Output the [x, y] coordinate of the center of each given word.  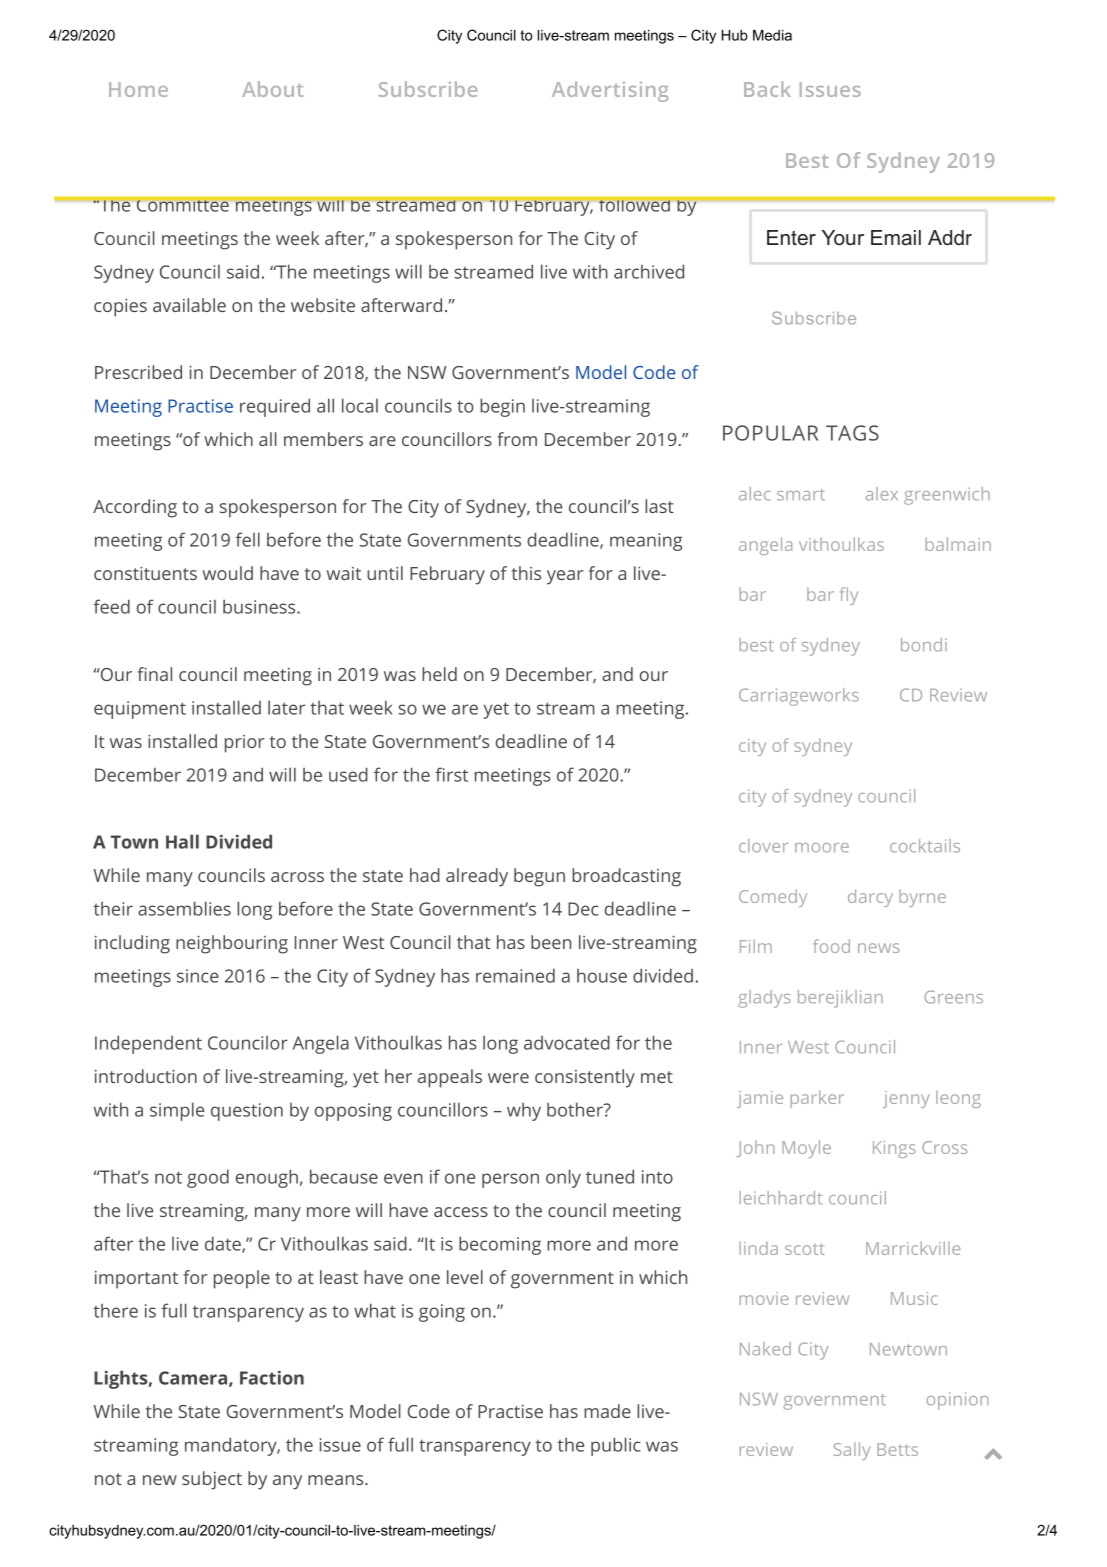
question [247, 1112]
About [272, 89]
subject [212, 1480]
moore [822, 848]
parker [817, 1099]
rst [457, 775]
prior [245, 744]
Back [767, 89]
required [275, 407]
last [659, 506]
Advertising [610, 91]
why [524, 1111]
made [607, 1411]
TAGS [852, 433]
